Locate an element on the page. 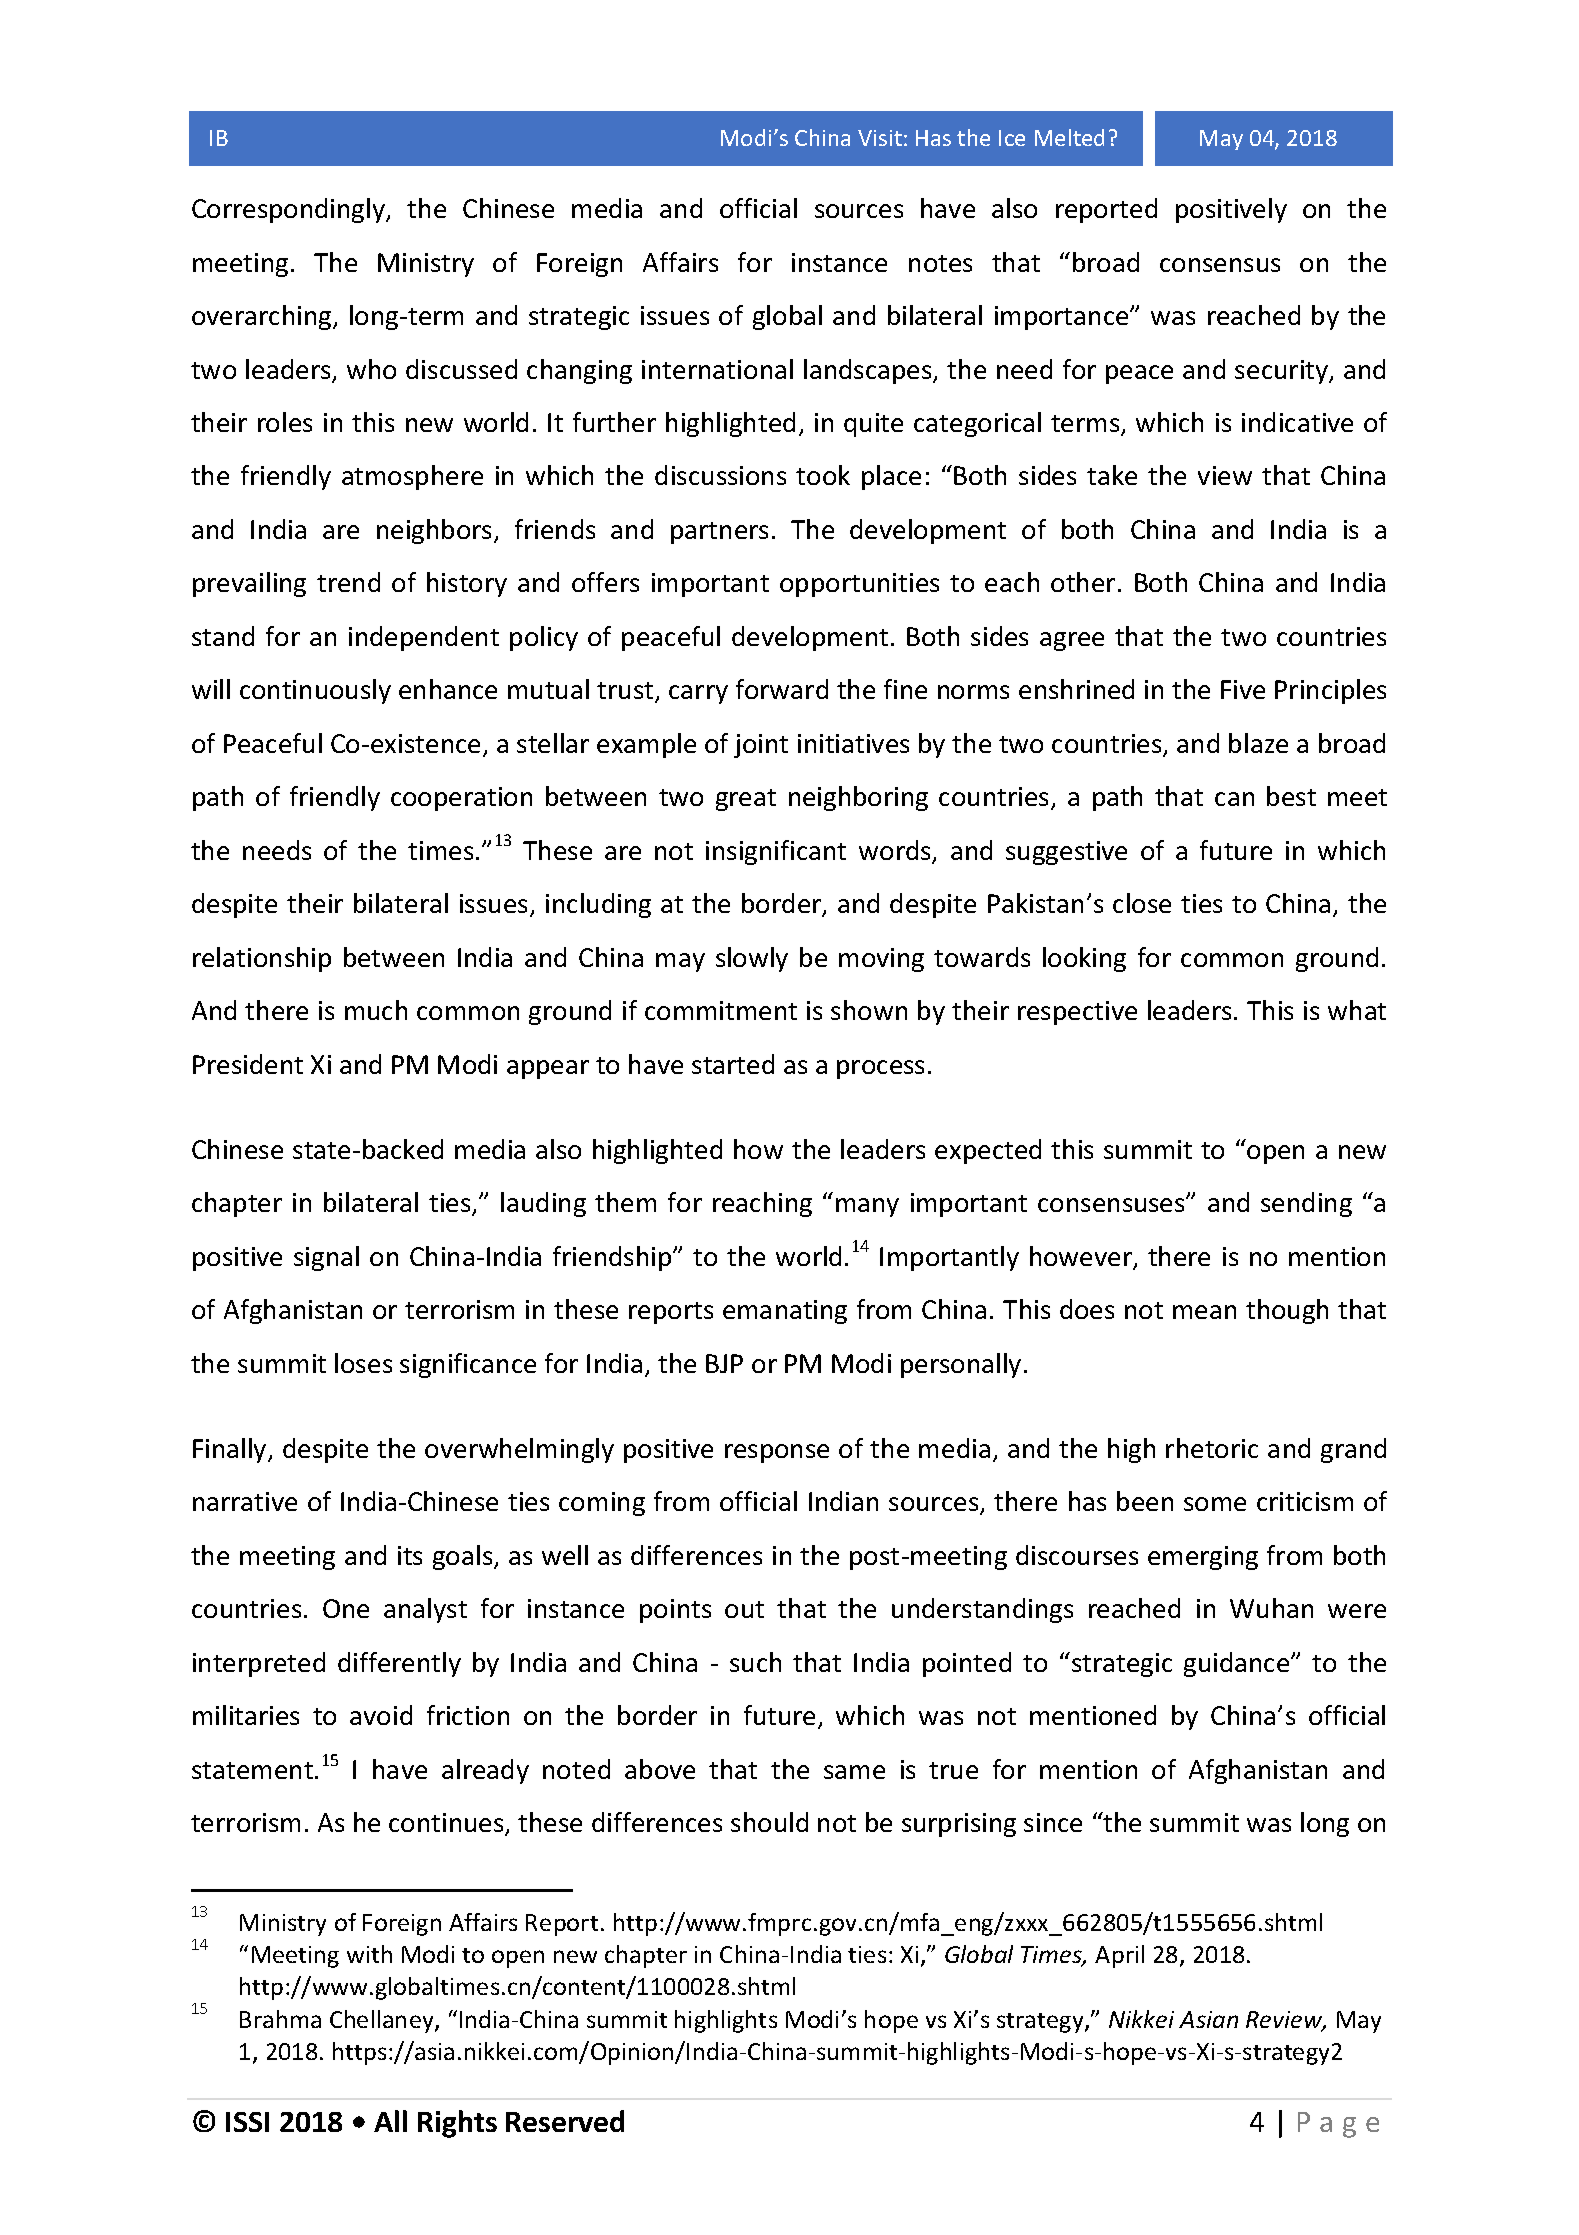  President is located at coordinates (248, 1064).
